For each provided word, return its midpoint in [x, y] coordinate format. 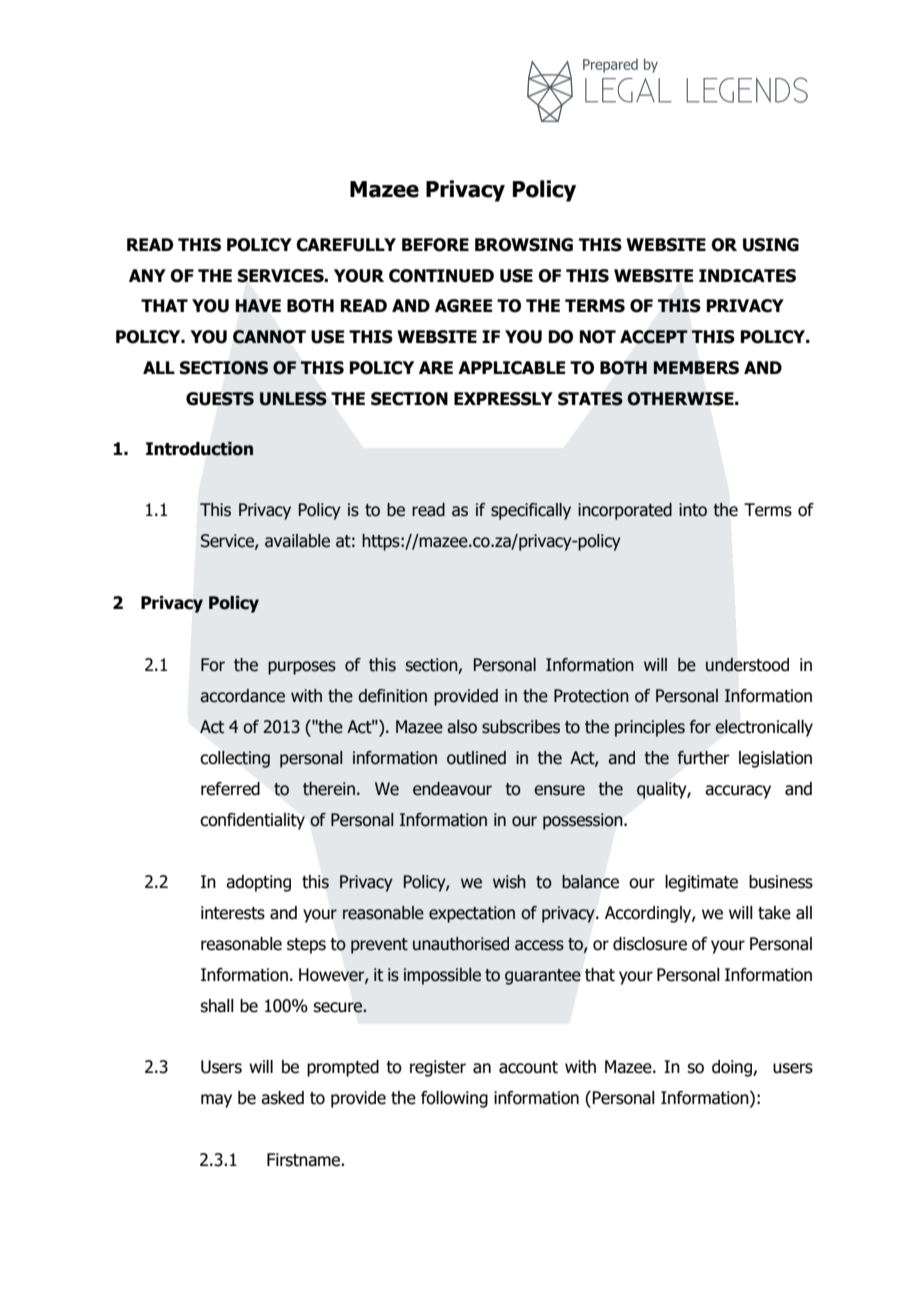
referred [230, 789]
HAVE [258, 305]
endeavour [452, 789]
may [216, 1101]
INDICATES [747, 276]
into [693, 510]
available [297, 541]
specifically [531, 511]
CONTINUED [441, 276]
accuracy [738, 792]
